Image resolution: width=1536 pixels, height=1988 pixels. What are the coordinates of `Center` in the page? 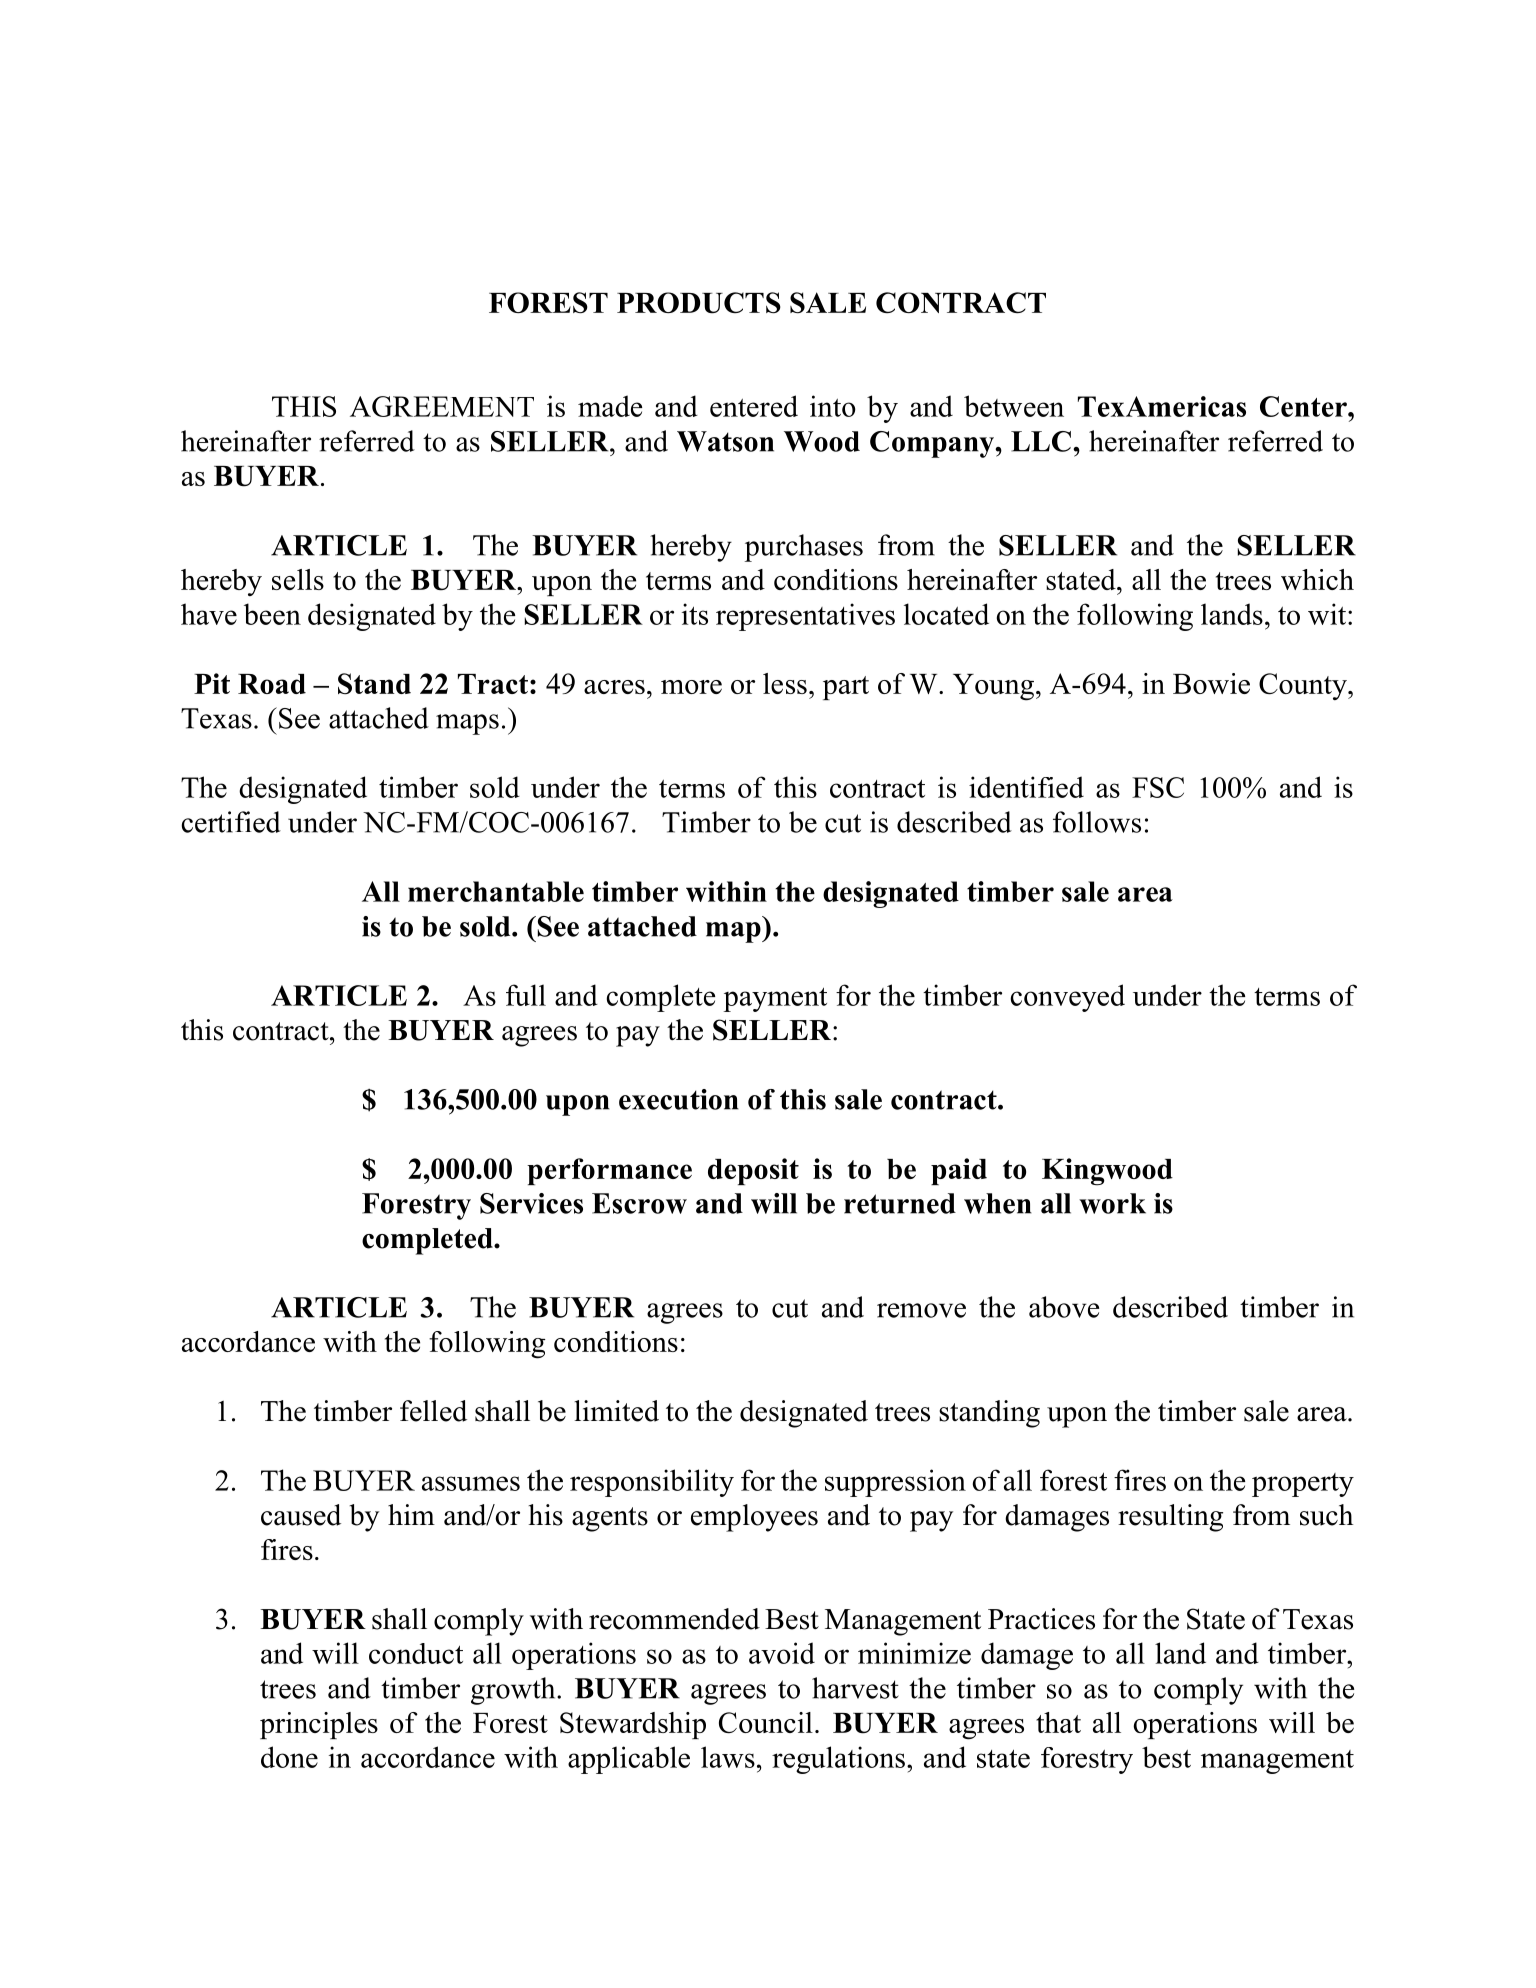 It's located at (1304, 406).
